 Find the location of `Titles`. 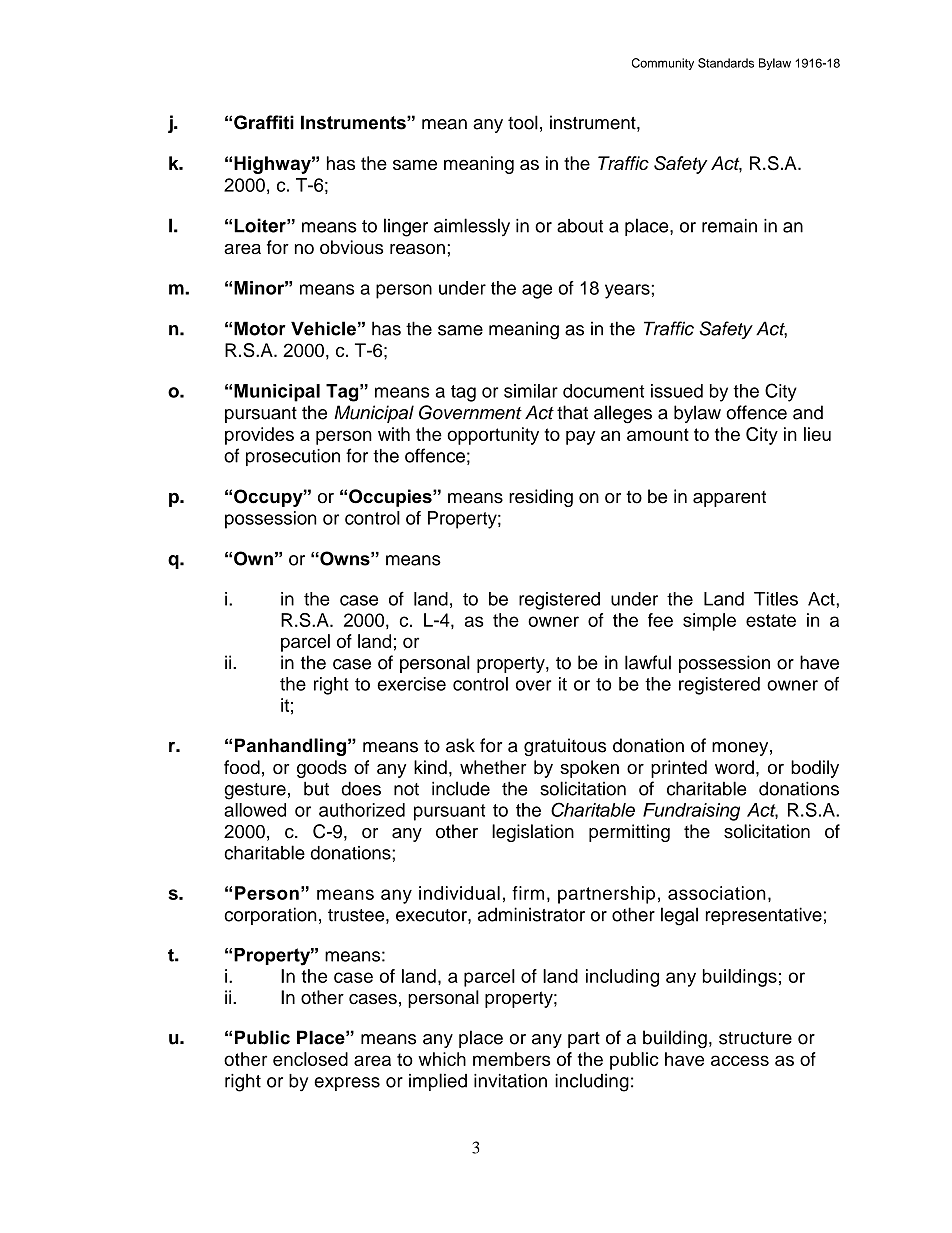

Titles is located at coordinates (776, 599).
